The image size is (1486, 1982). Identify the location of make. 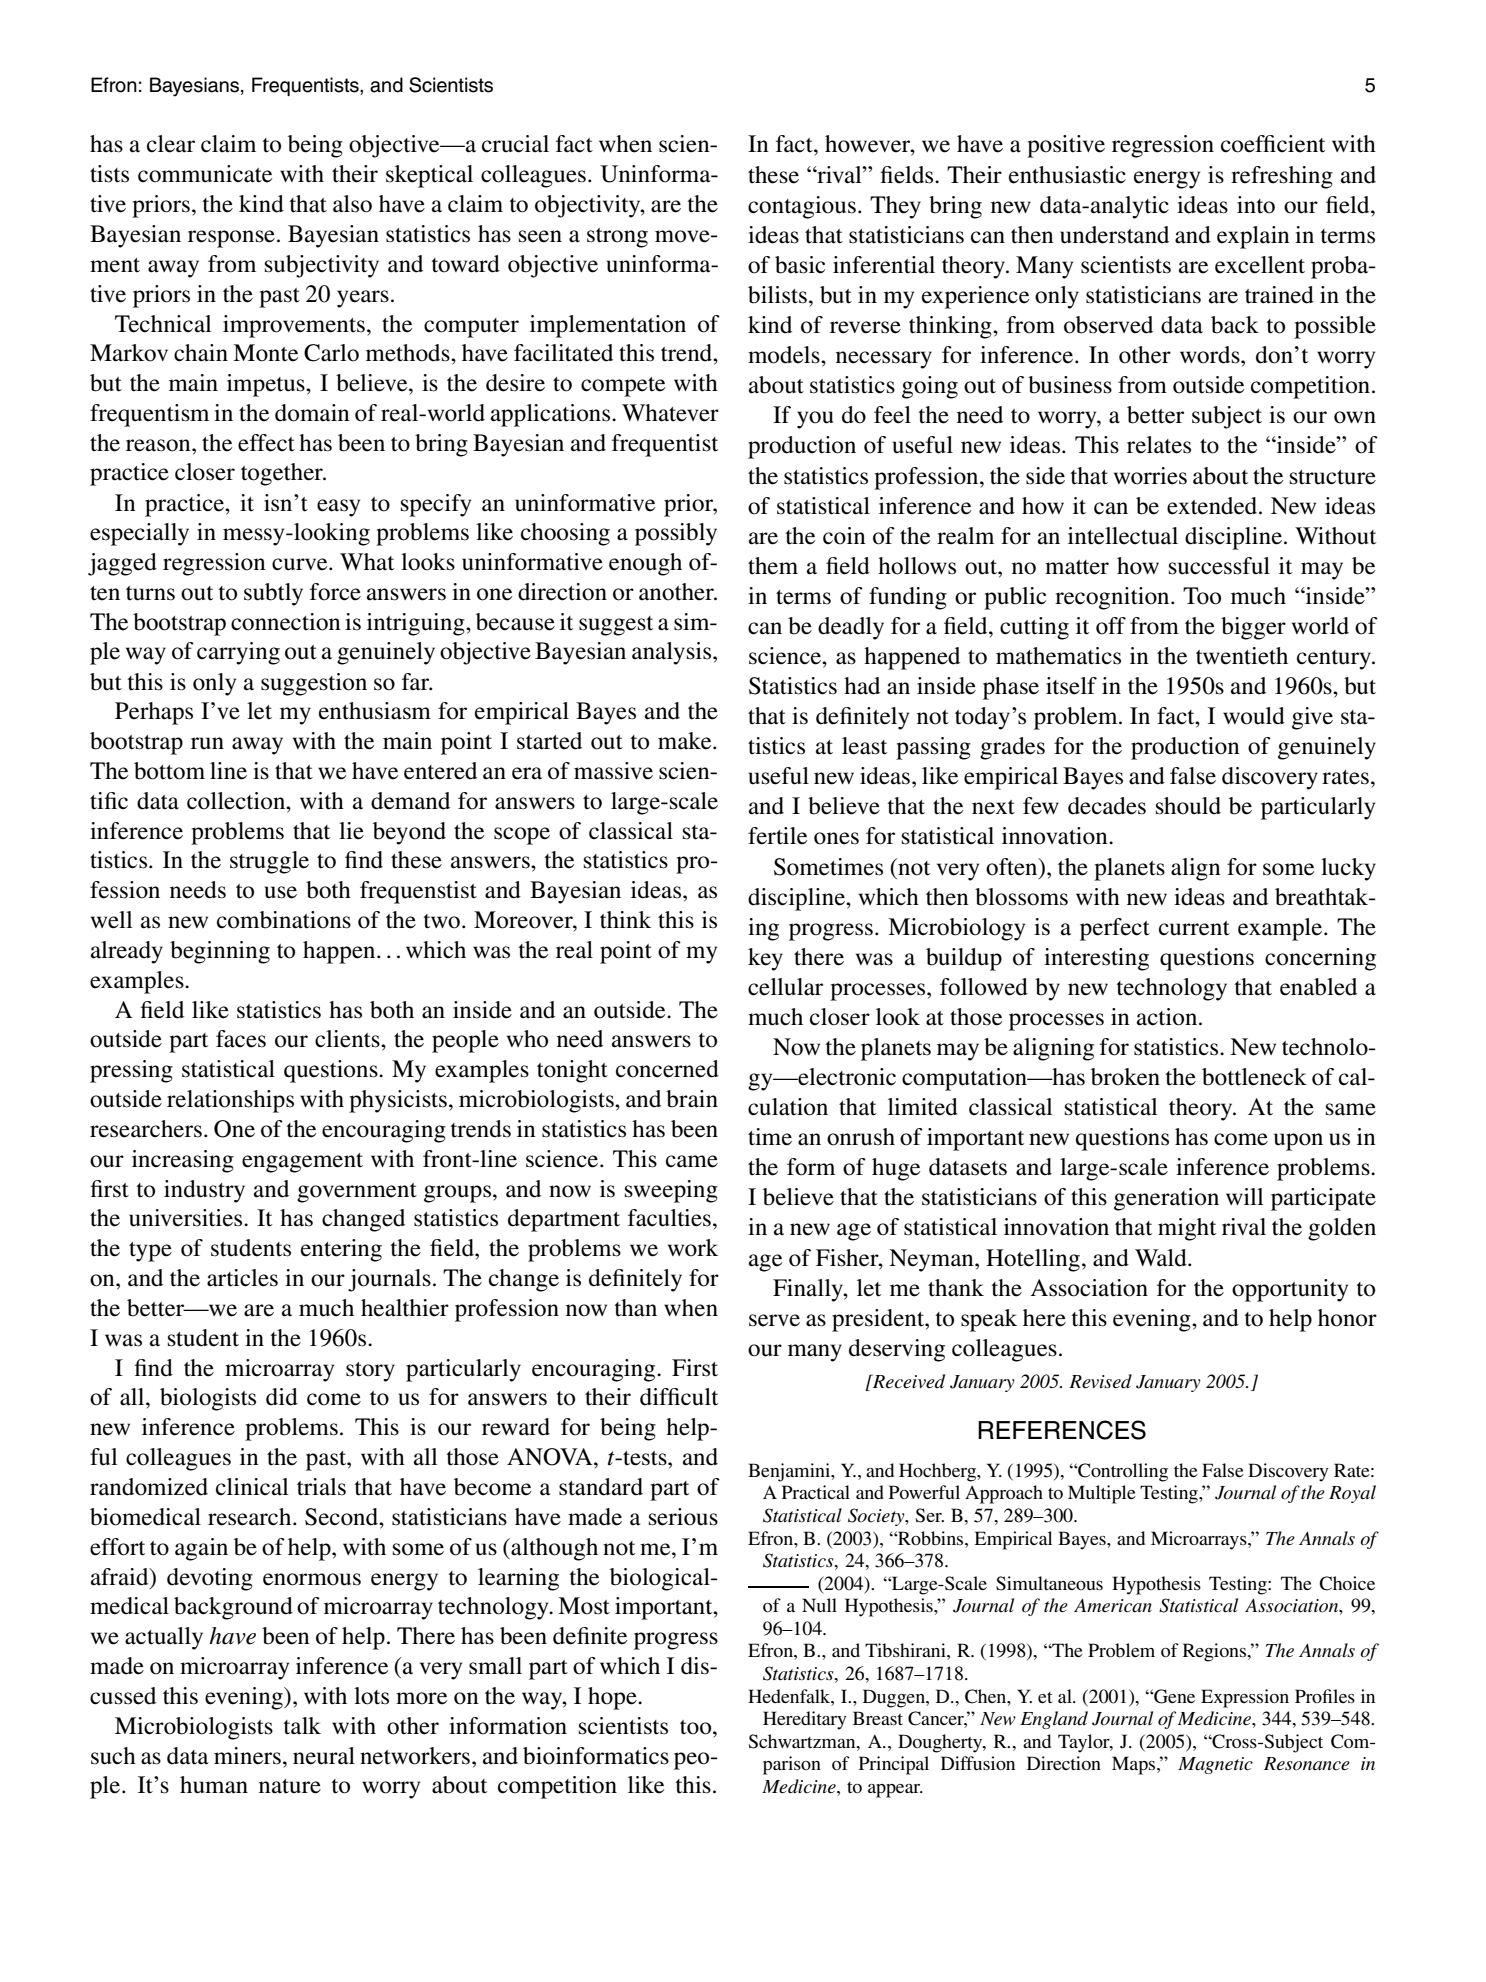
(686, 741).
